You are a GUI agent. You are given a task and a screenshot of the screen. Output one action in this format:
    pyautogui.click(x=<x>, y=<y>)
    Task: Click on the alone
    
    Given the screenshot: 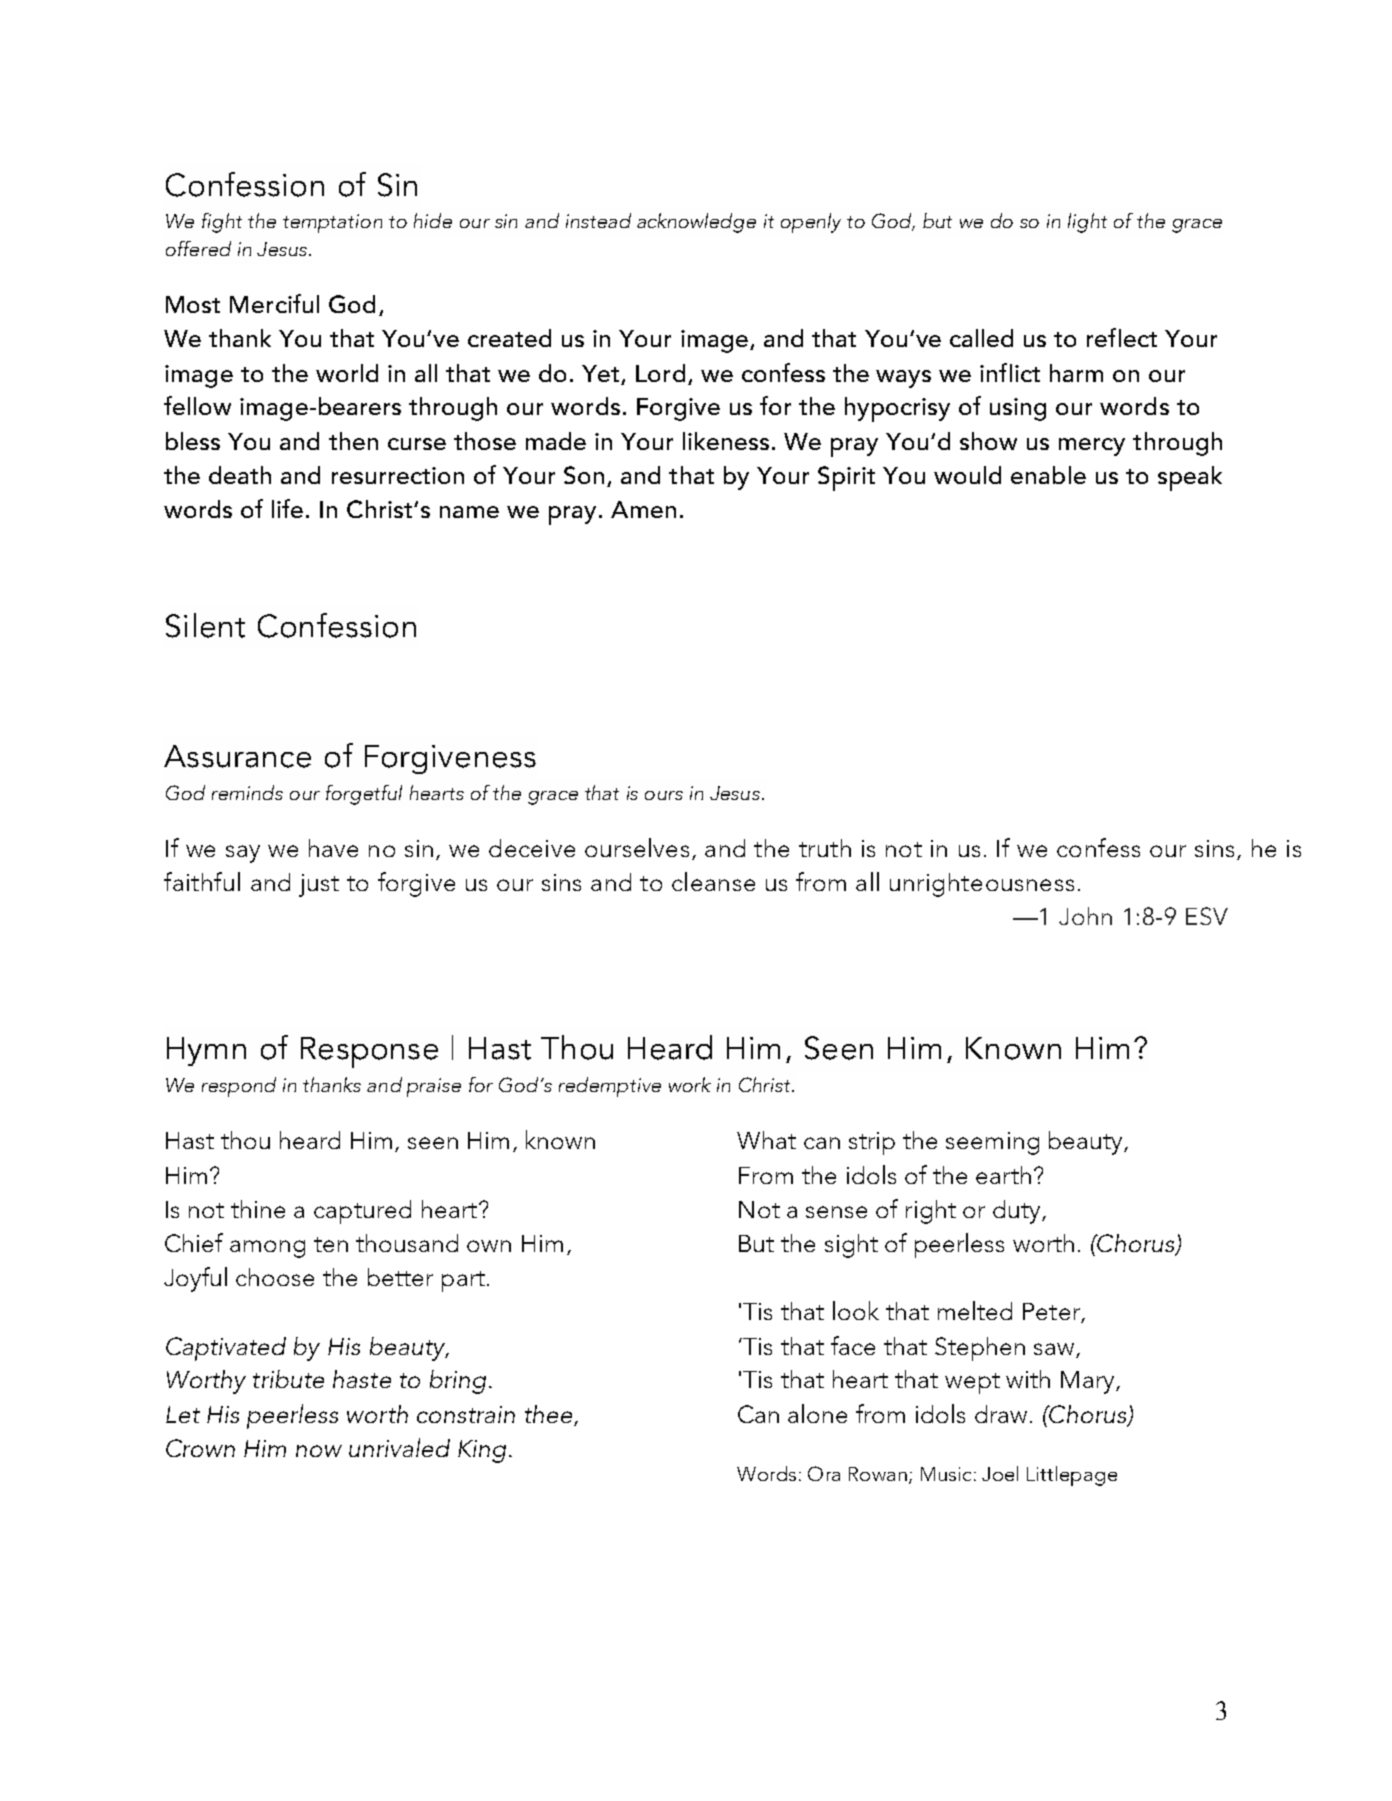 What is the action you would take?
    pyautogui.click(x=817, y=1413)
